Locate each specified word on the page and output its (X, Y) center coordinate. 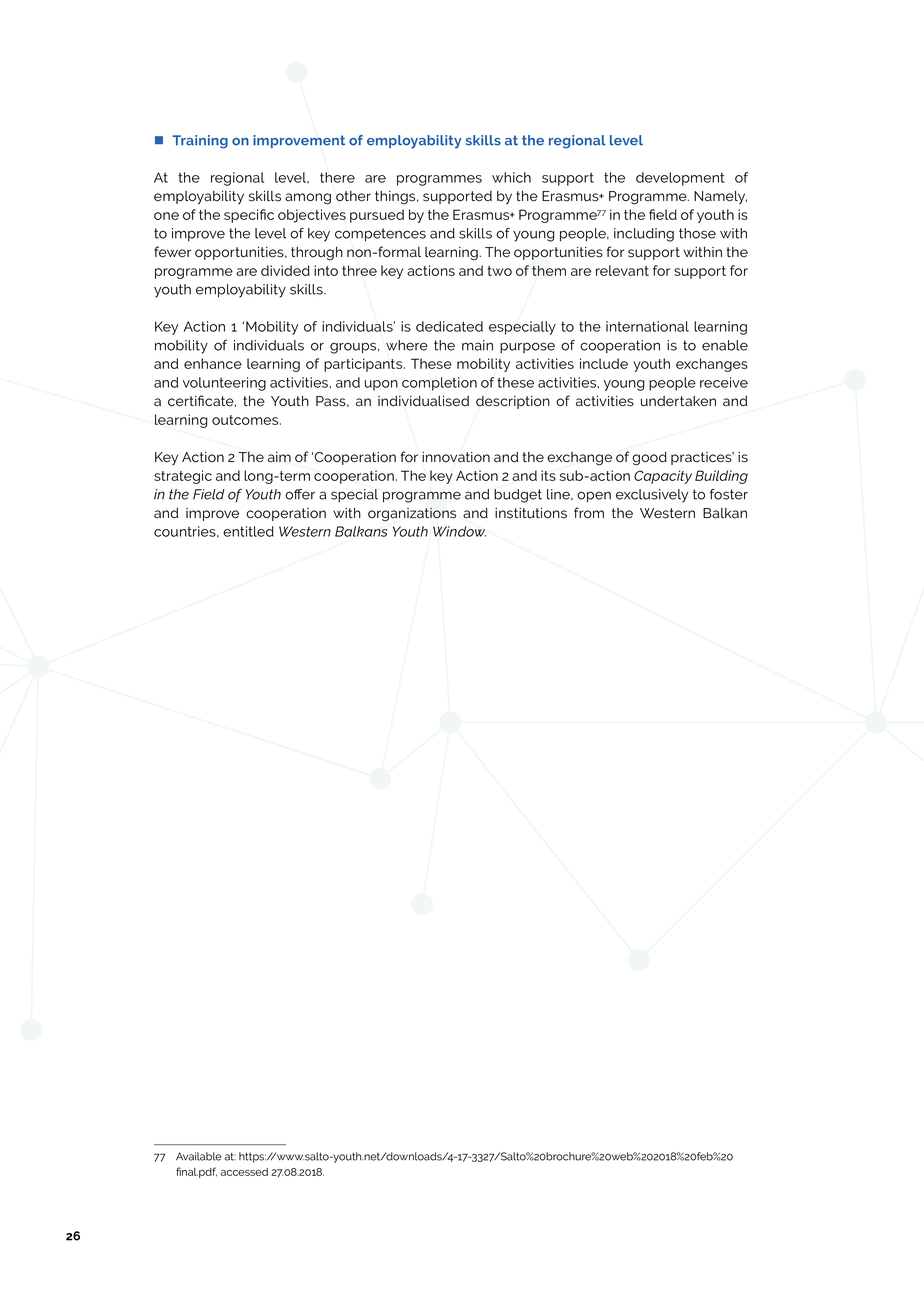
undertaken (678, 401)
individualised (423, 401)
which (511, 177)
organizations (412, 515)
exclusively (652, 496)
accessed (244, 1172)
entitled (248, 531)
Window (459, 531)
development (680, 179)
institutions (531, 513)
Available (199, 1156)
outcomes (246, 420)
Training (200, 142)
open (594, 497)
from (589, 513)
